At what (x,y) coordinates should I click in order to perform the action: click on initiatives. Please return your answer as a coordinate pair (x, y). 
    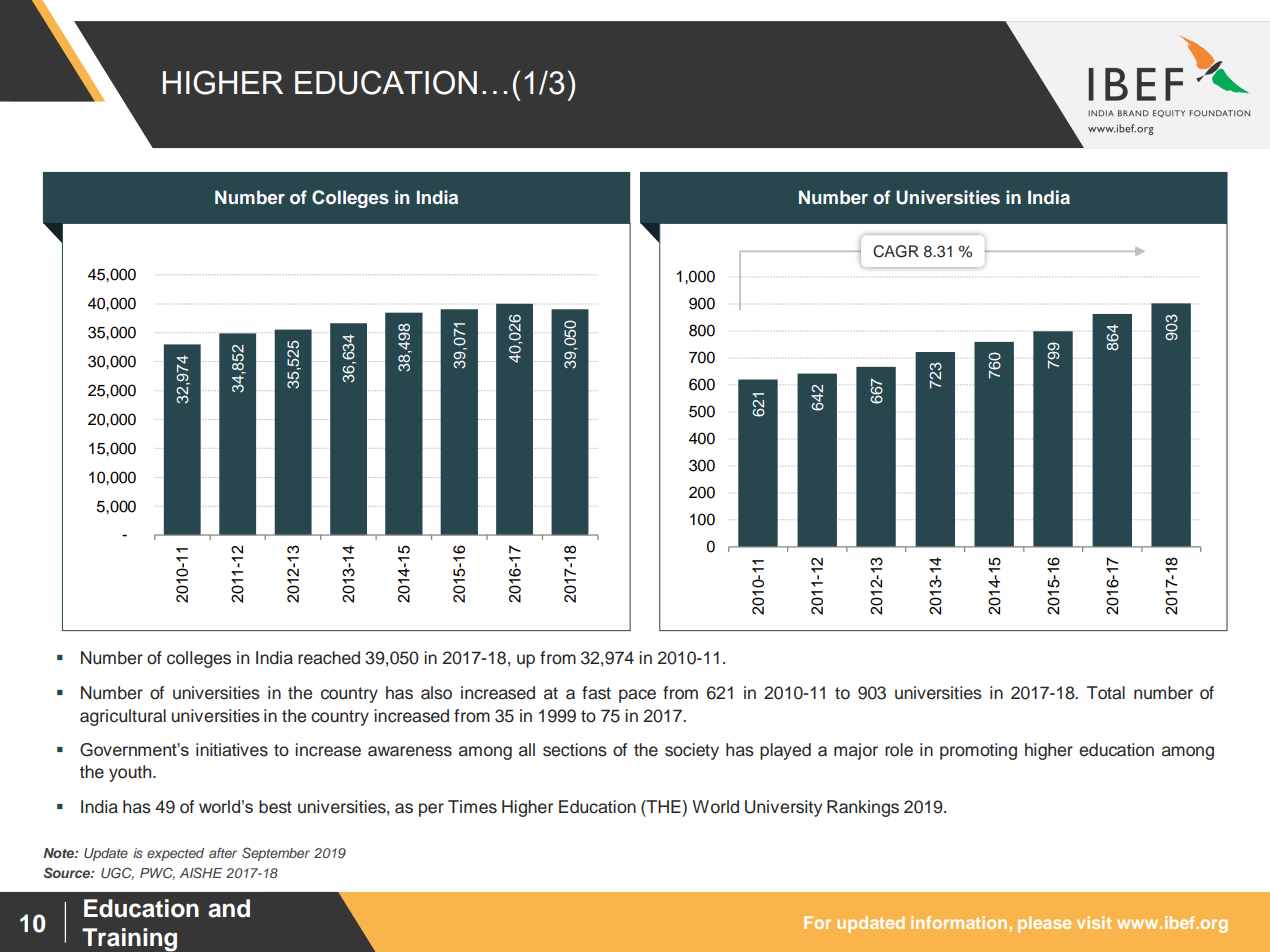
    Looking at the image, I should click on (232, 750).
